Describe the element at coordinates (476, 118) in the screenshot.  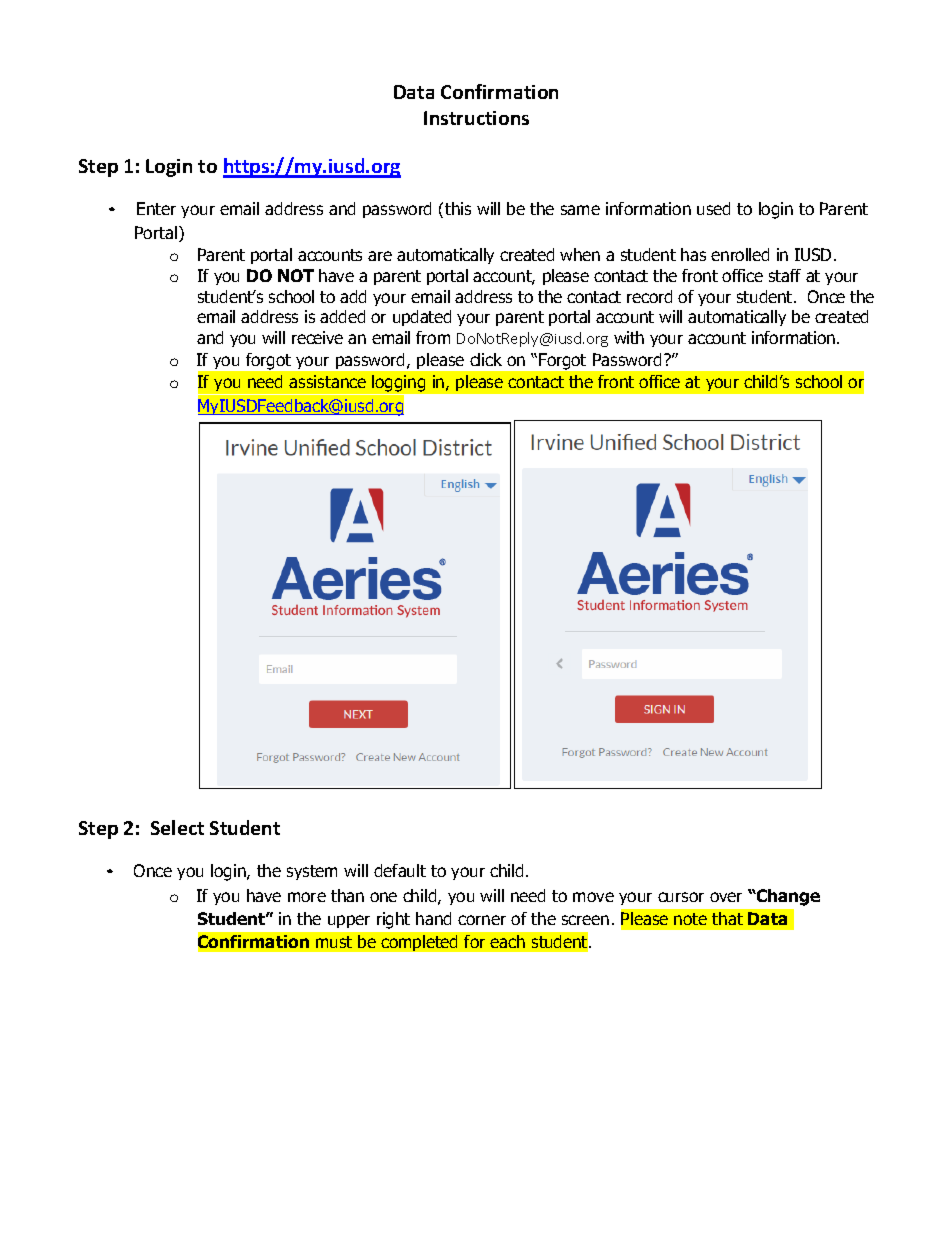
I see `Instructions` at that location.
